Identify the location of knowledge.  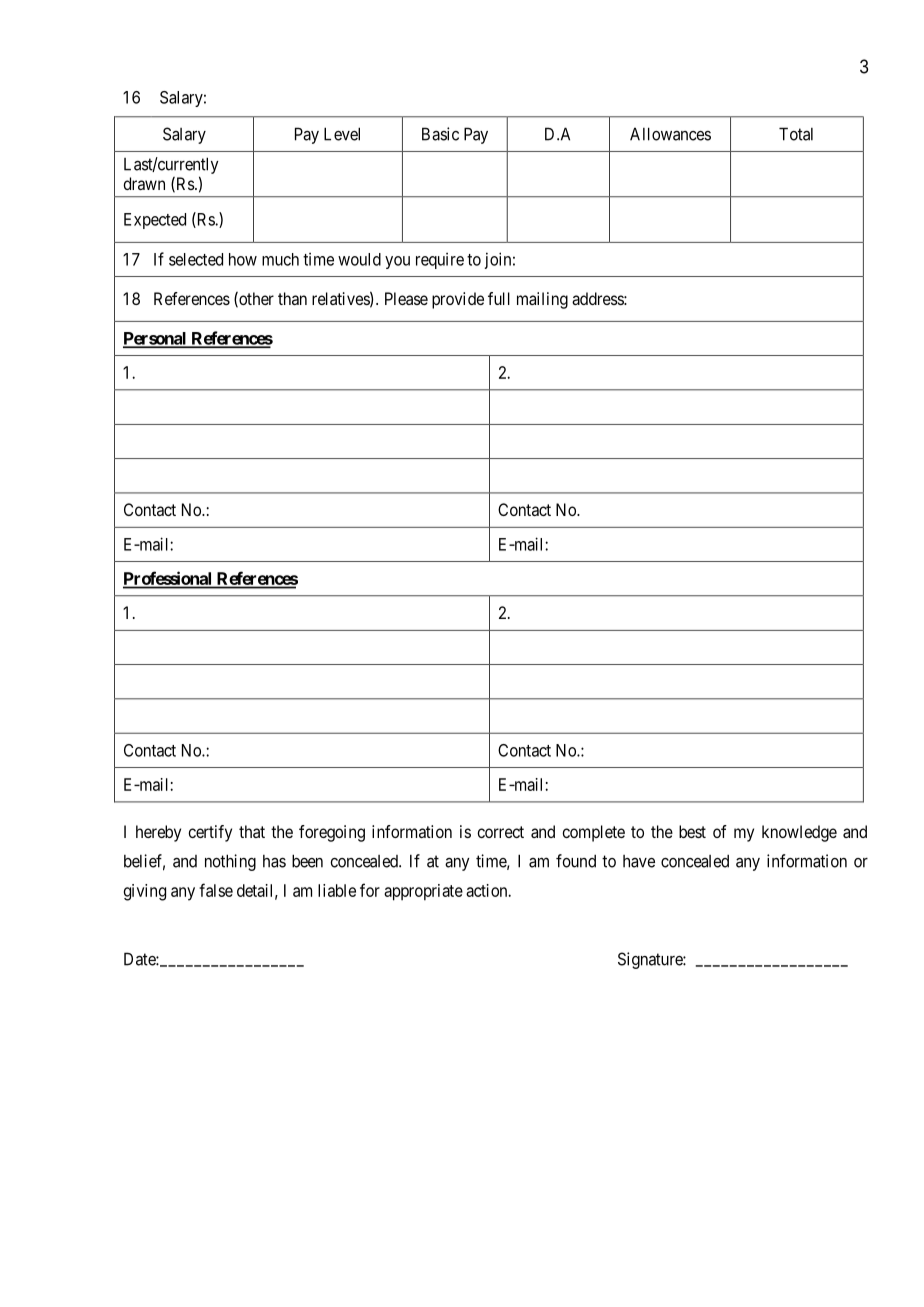
(799, 833).
